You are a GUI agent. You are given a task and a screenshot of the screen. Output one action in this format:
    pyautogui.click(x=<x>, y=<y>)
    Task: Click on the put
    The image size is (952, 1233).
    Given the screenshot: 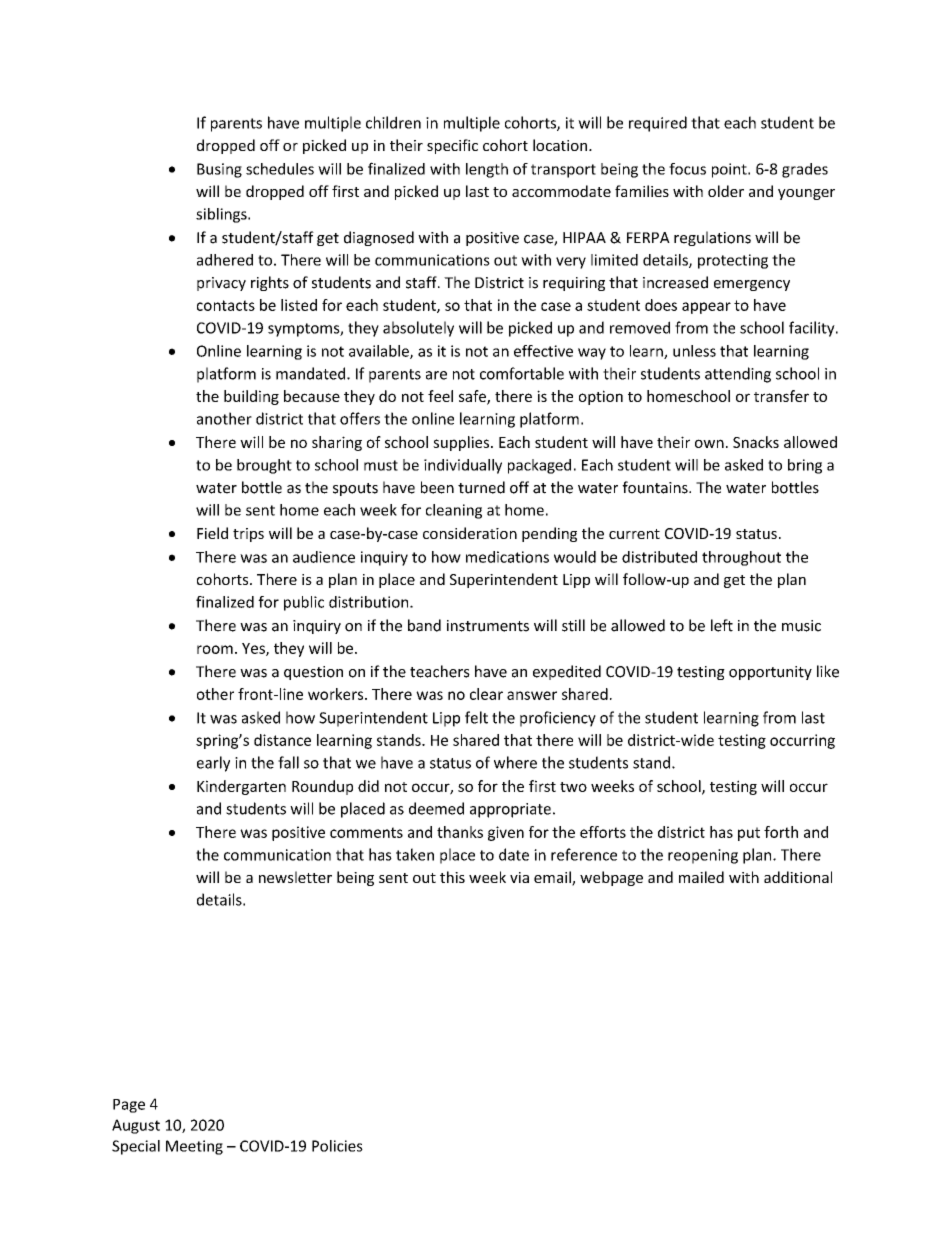 What is the action you would take?
    pyautogui.click(x=749, y=834)
